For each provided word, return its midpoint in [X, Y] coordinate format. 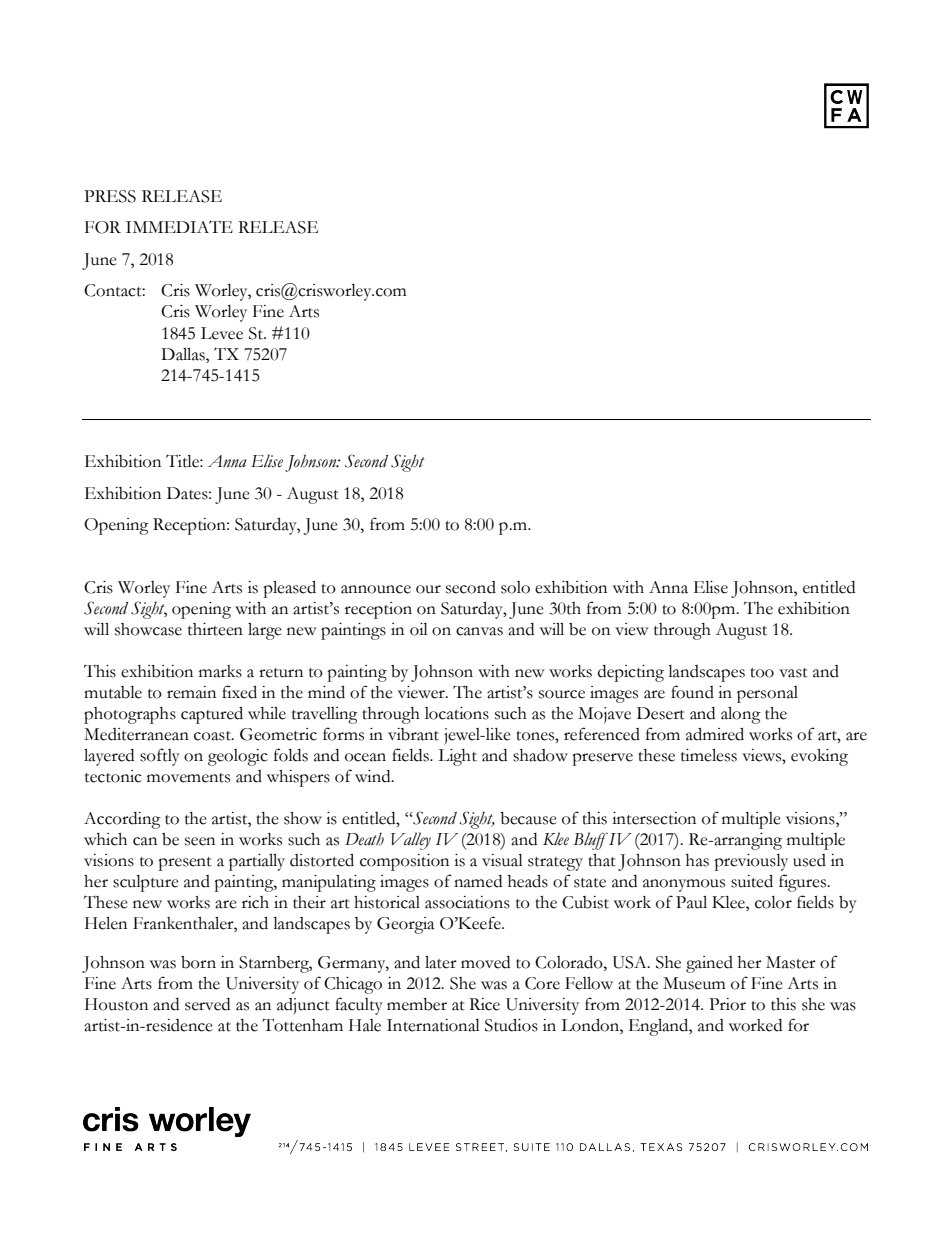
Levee [222, 333]
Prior [727, 1004]
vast [793, 673]
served [207, 1004]
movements [188, 778]
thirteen [215, 629]
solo [515, 587]
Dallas [184, 354]
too [762, 673]
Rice [484, 1004]
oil [419, 629]
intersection [654, 818]
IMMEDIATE [179, 226]
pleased [289, 589]
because [528, 818]
